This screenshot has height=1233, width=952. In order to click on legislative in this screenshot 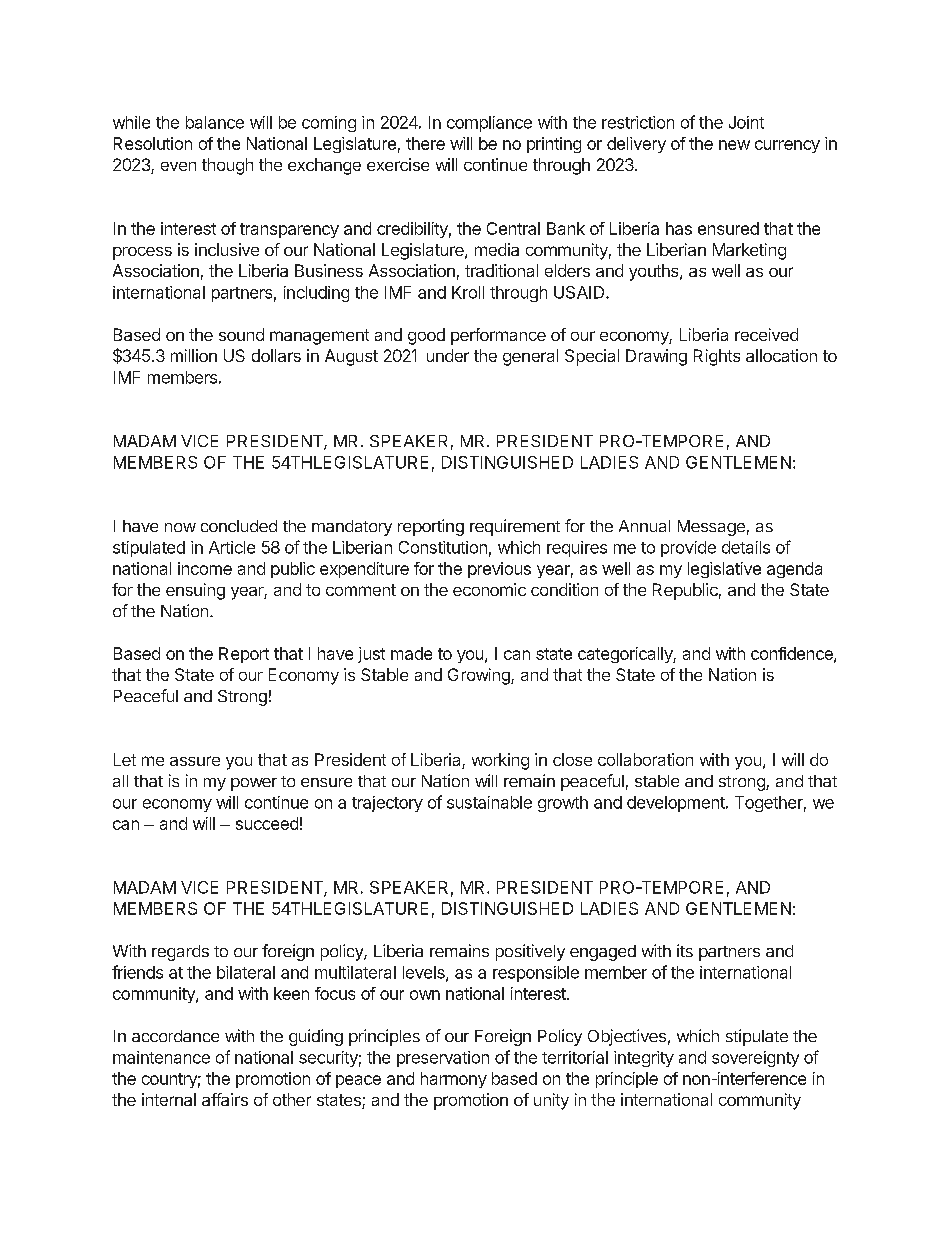, I will do `click(724, 570)`.
